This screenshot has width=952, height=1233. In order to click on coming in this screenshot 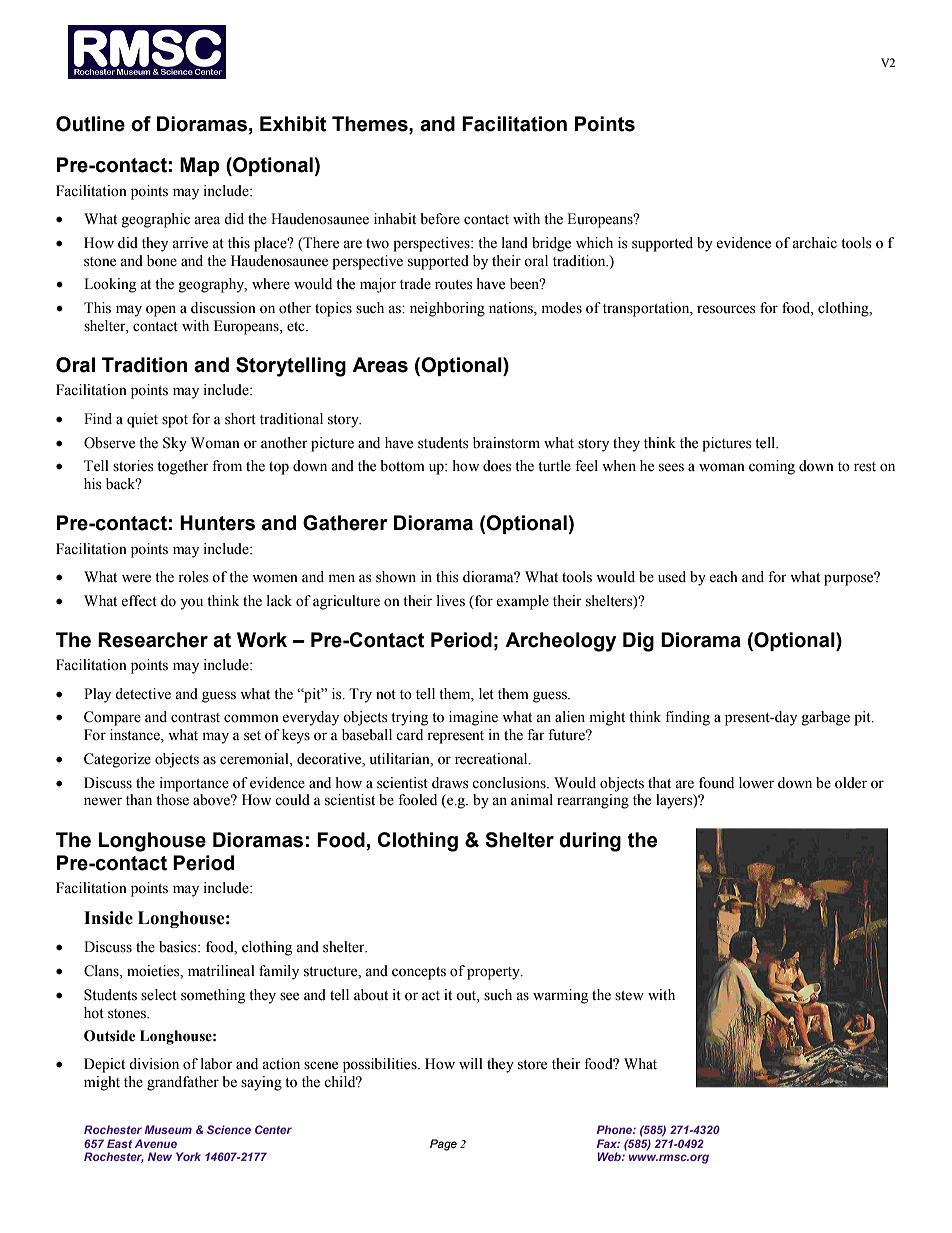, I will do `click(772, 467)`.
